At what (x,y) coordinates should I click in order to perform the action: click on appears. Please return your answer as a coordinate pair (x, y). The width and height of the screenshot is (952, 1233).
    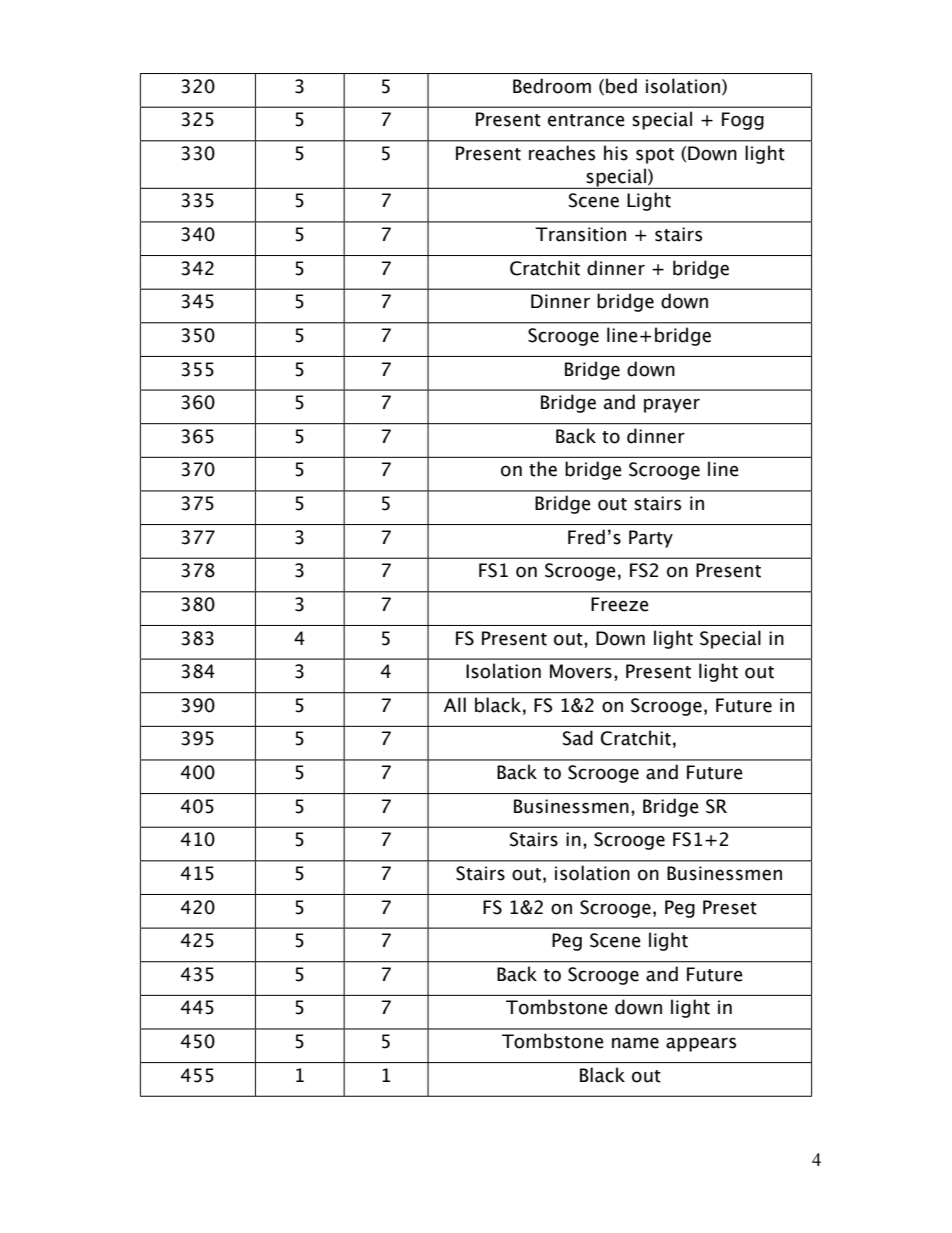
    Looking at the image, I should click on (701, 1044).
